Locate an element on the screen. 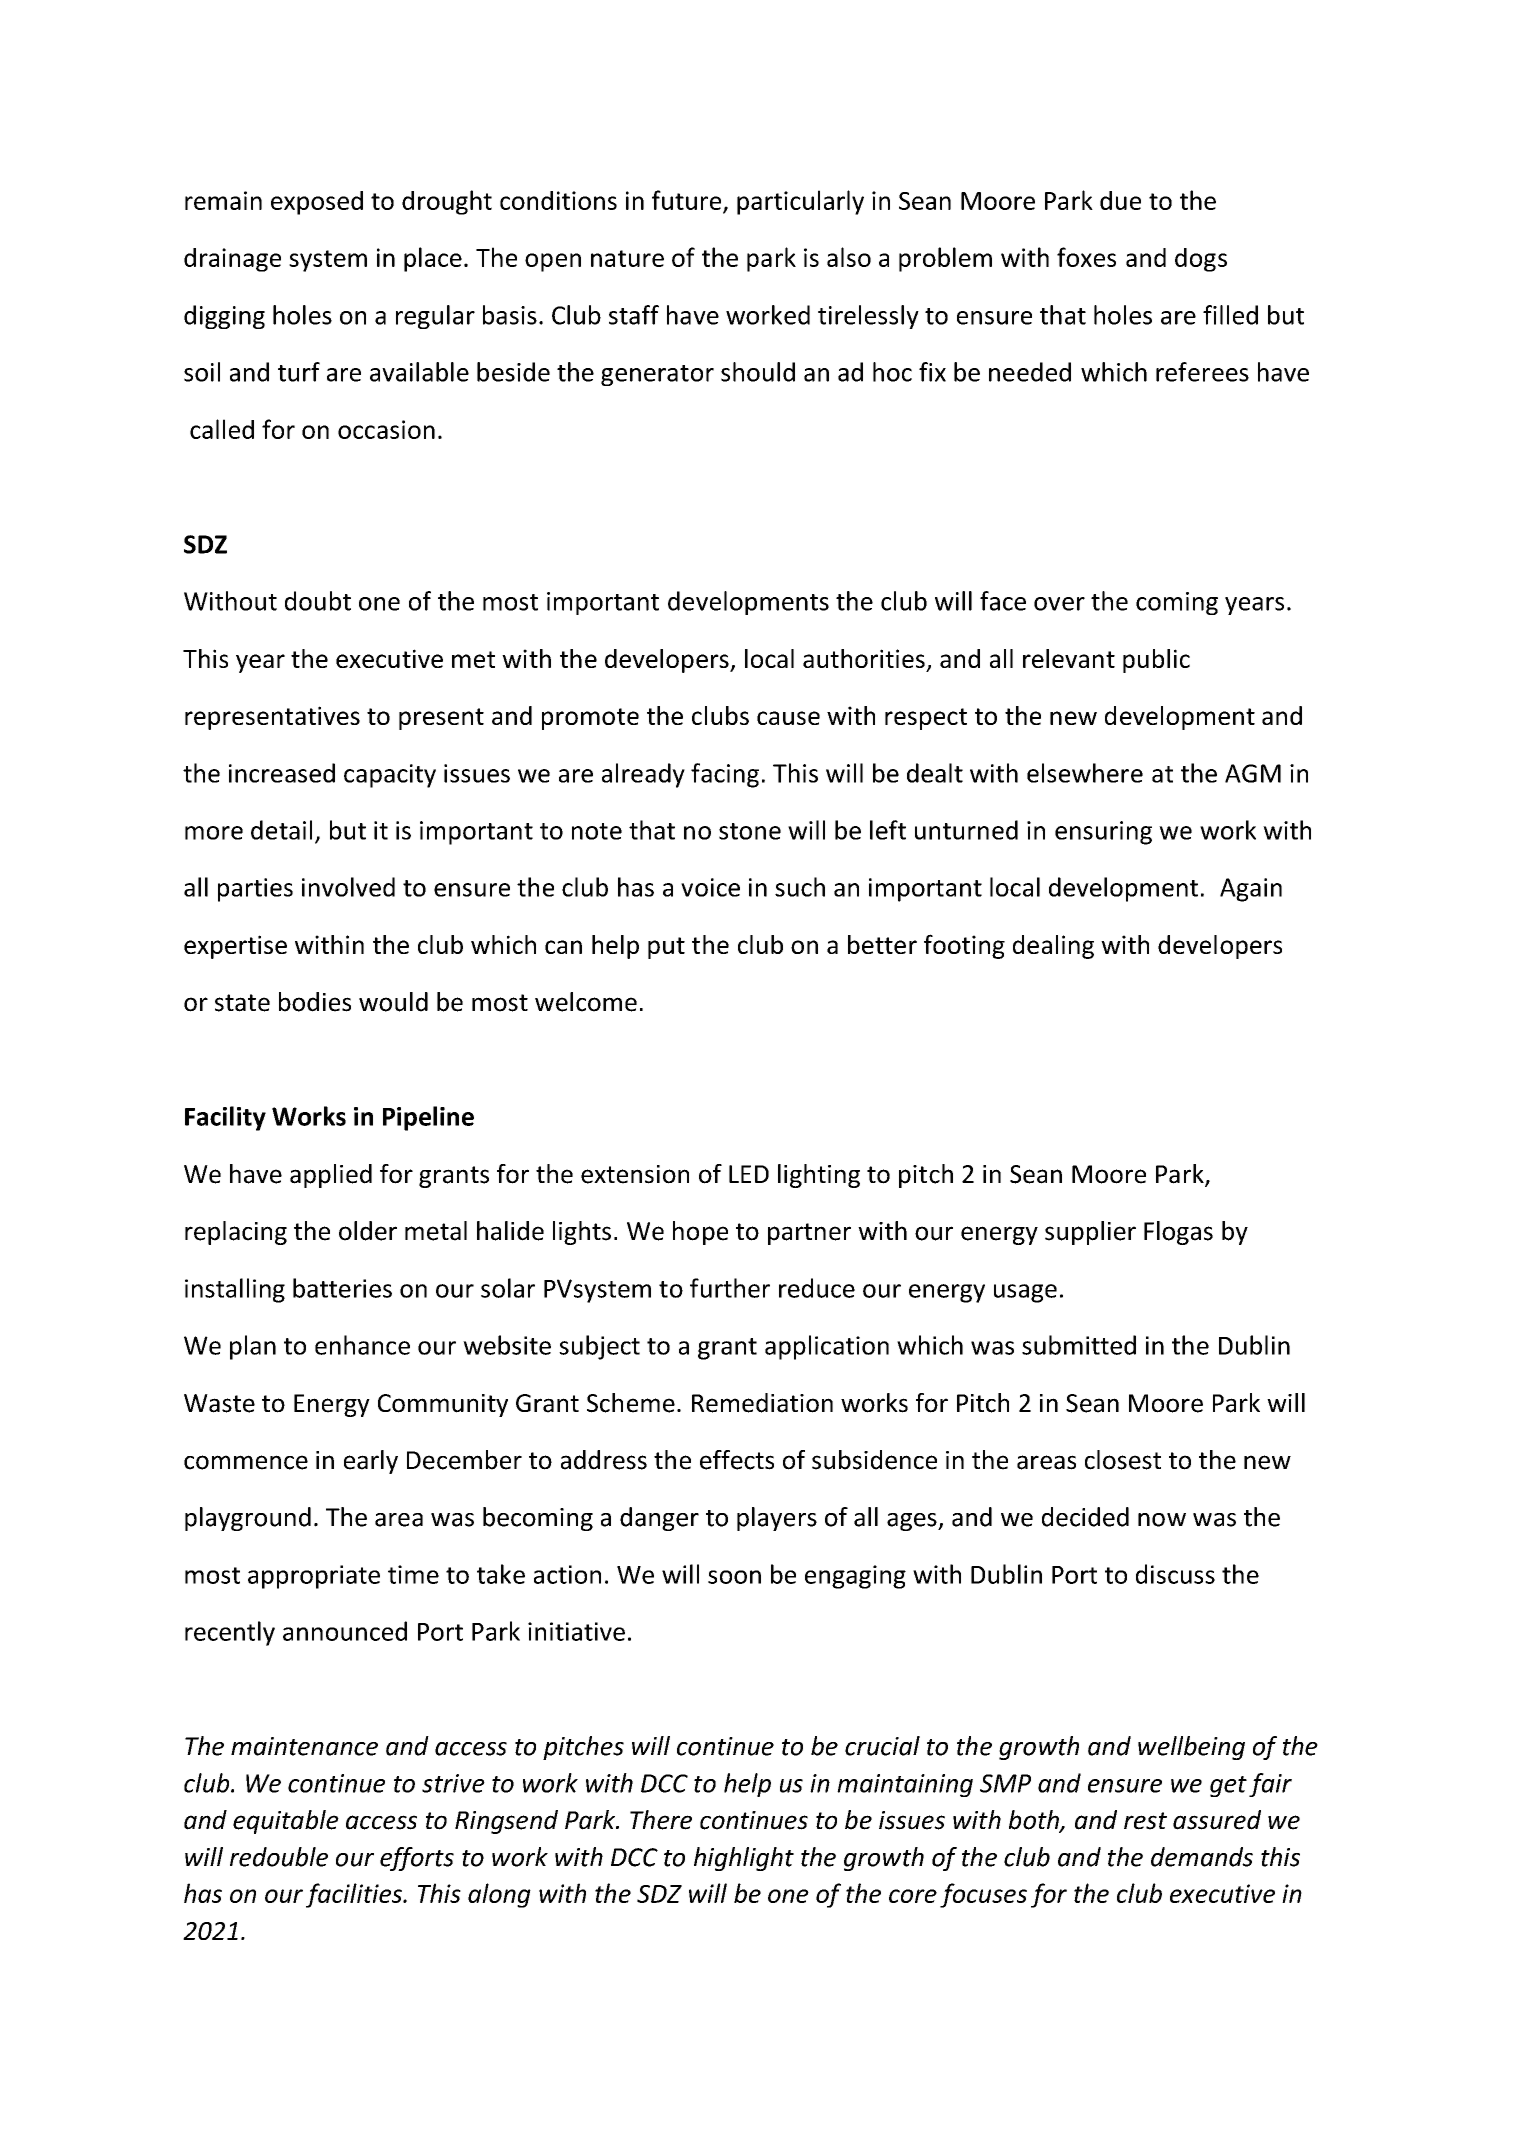  future is located at coordinates (688, 201).
